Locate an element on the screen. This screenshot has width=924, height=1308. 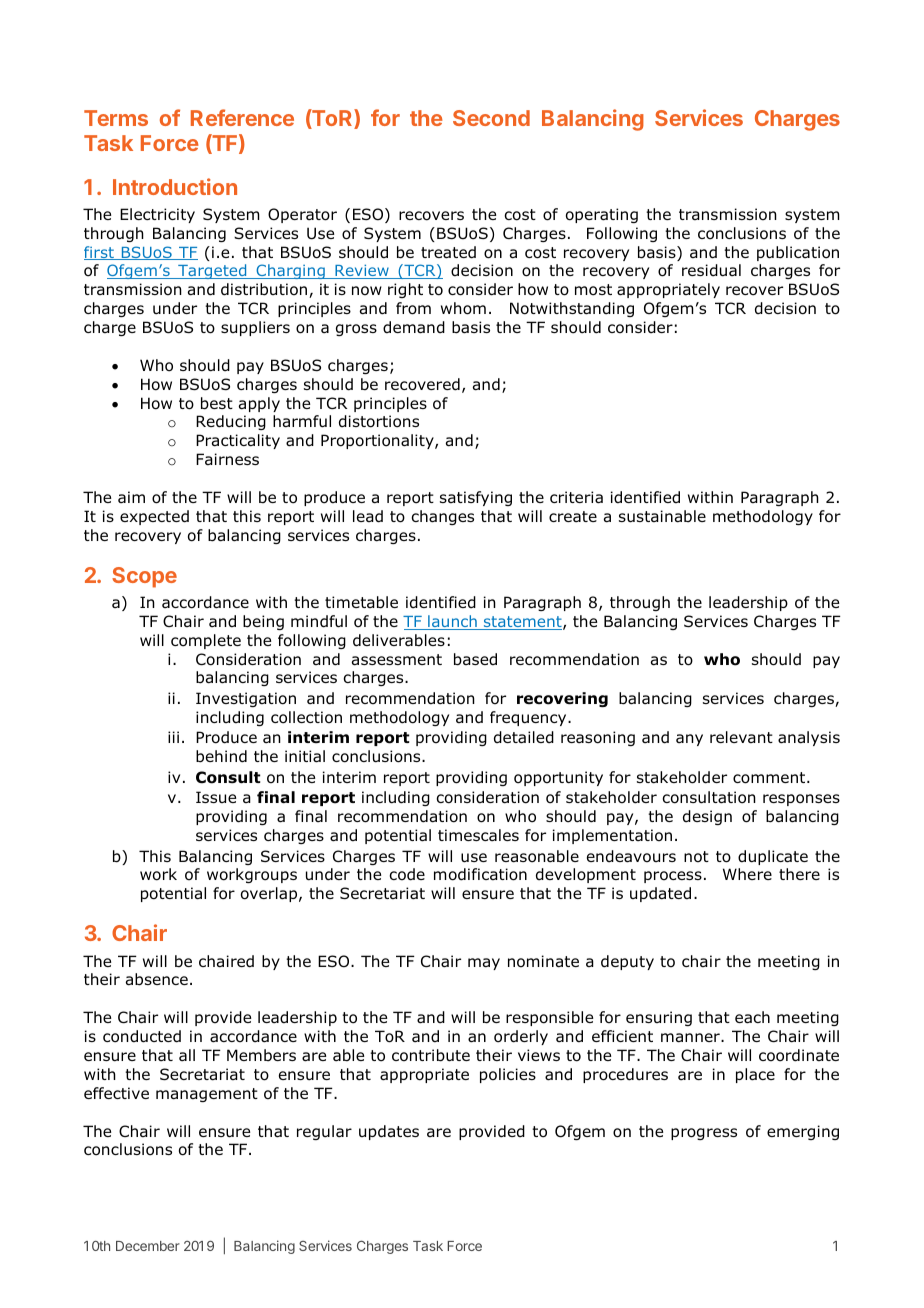
December is located at coordinates (148, 1246).
